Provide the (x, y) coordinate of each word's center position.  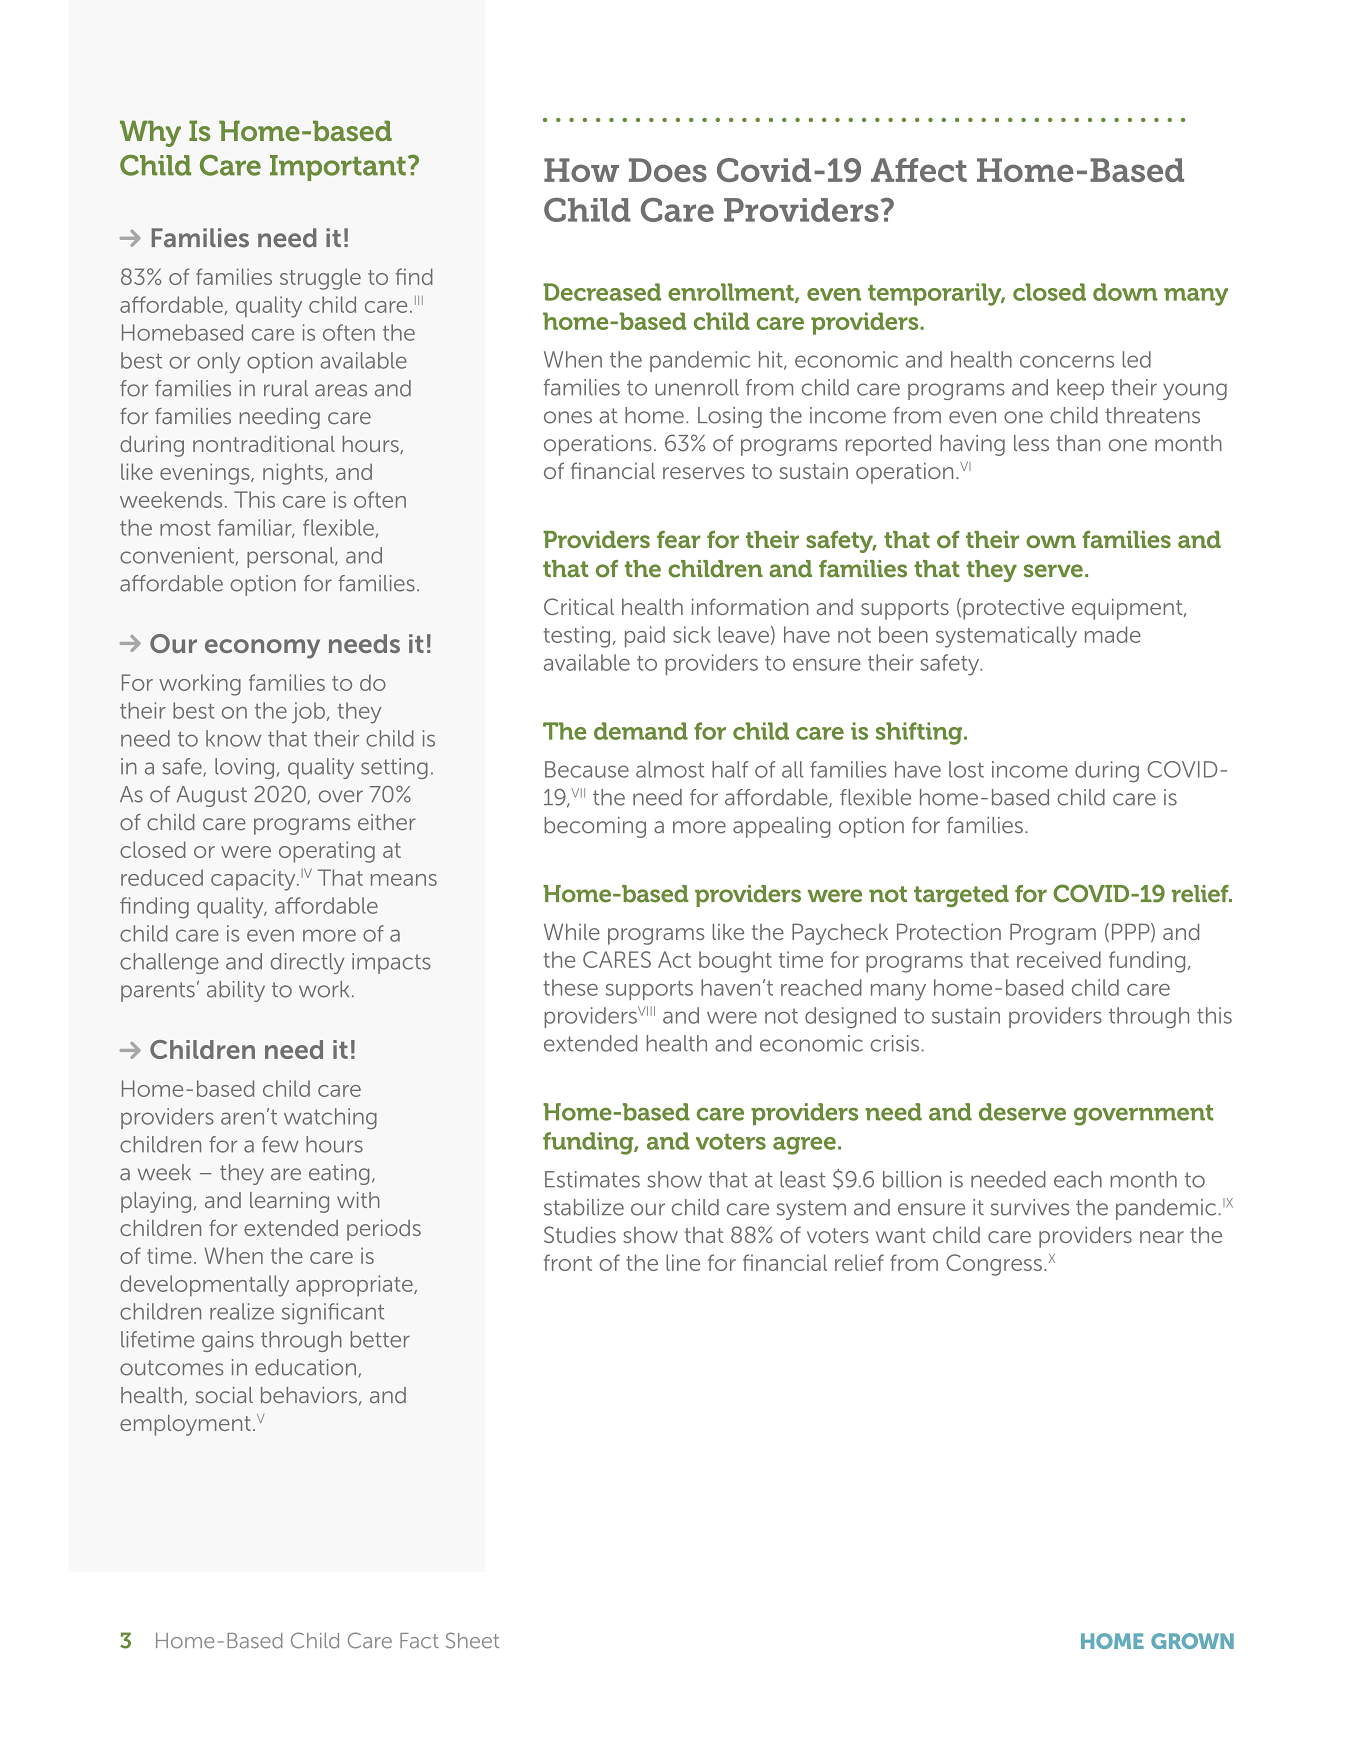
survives (1030, 1207)
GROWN (1192, 1641)
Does (668, 170)
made (1113, 634)
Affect (919, 170)
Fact (419, 1641)
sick (692, 634)
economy (262, 649)
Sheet (472, 1640)
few (280, 1144)
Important (338, 168)
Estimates (592, 1179)
